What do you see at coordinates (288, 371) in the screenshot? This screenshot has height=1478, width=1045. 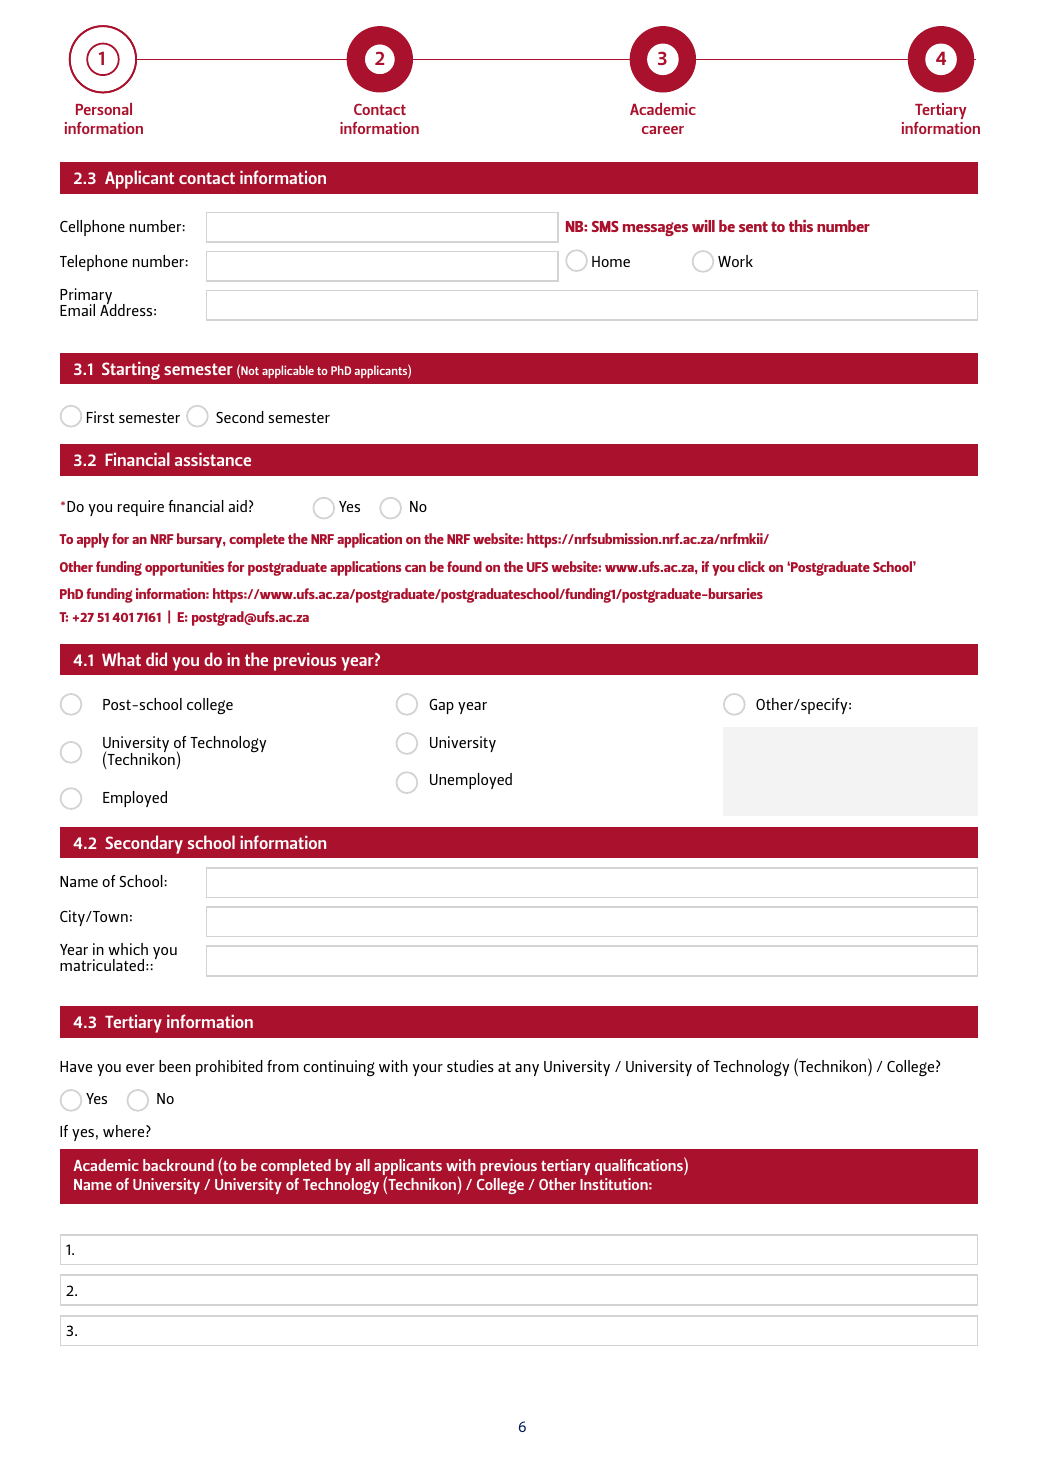 I see `applicable` at bounding box center [288, 371].
